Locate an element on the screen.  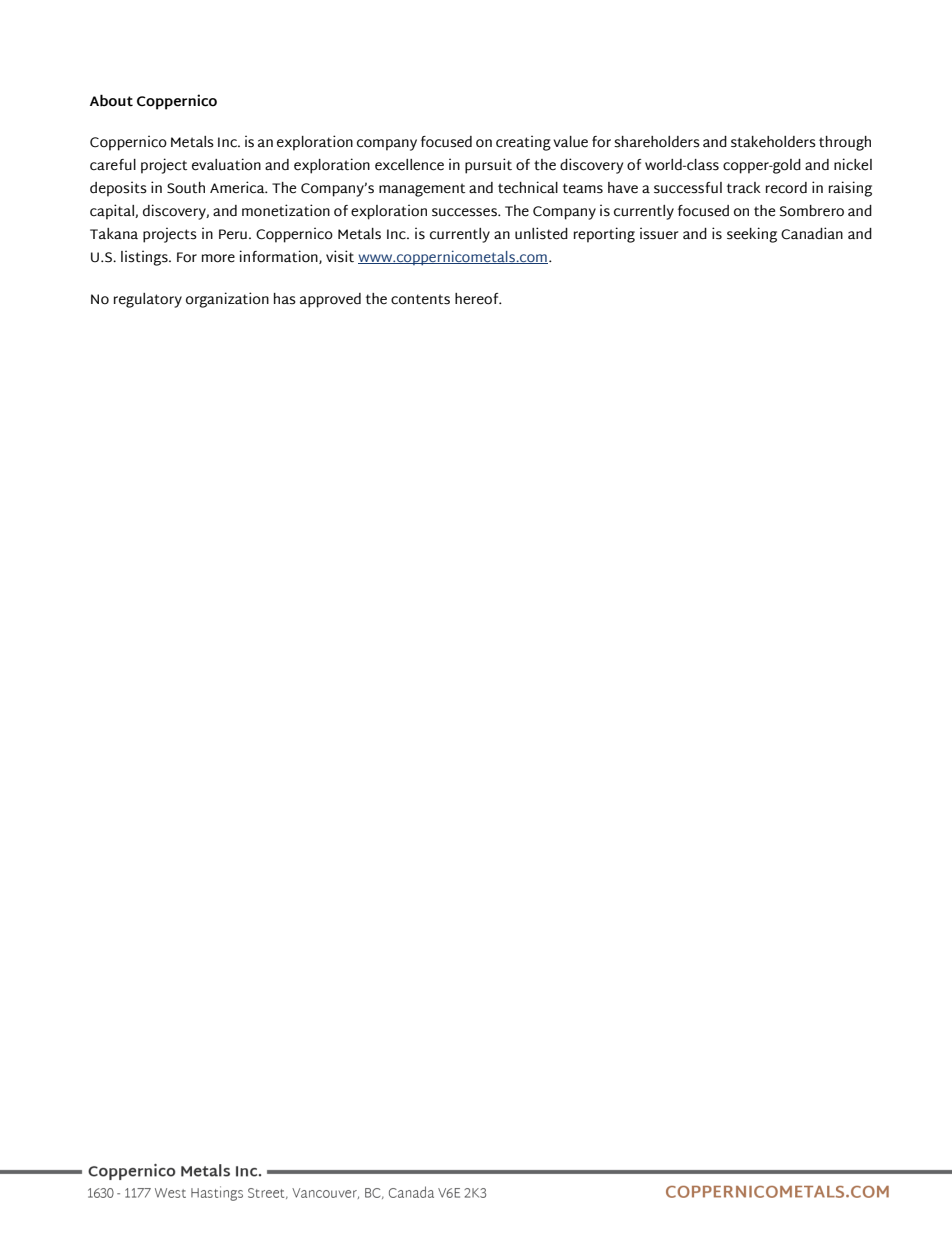
stakeholders is located at coordinates (773, 142).
